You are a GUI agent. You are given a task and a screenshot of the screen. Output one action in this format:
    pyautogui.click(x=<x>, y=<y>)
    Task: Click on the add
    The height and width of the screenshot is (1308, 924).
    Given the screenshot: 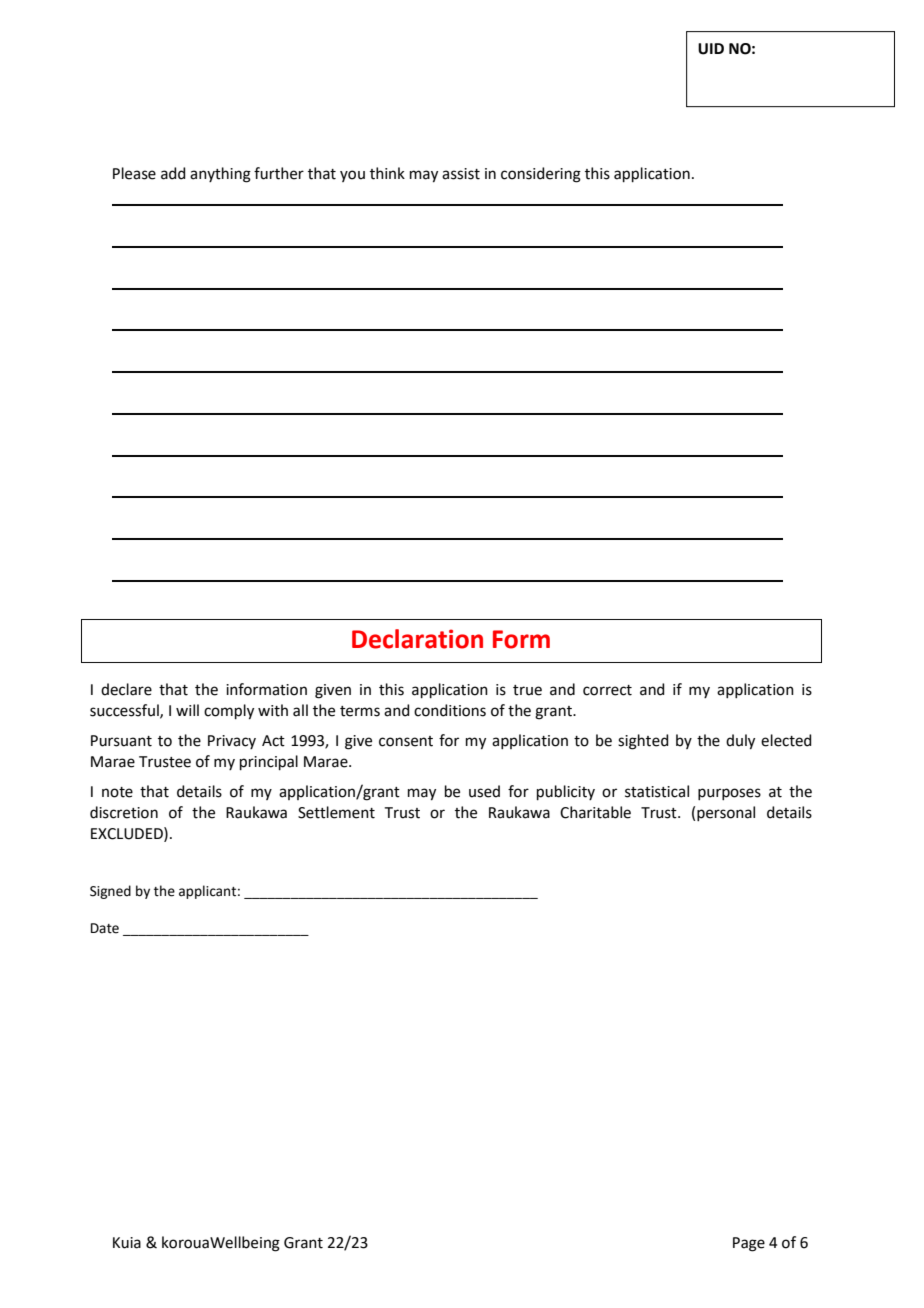 What is the action you would take?
    pyautogui.click(x=173, y=173)
